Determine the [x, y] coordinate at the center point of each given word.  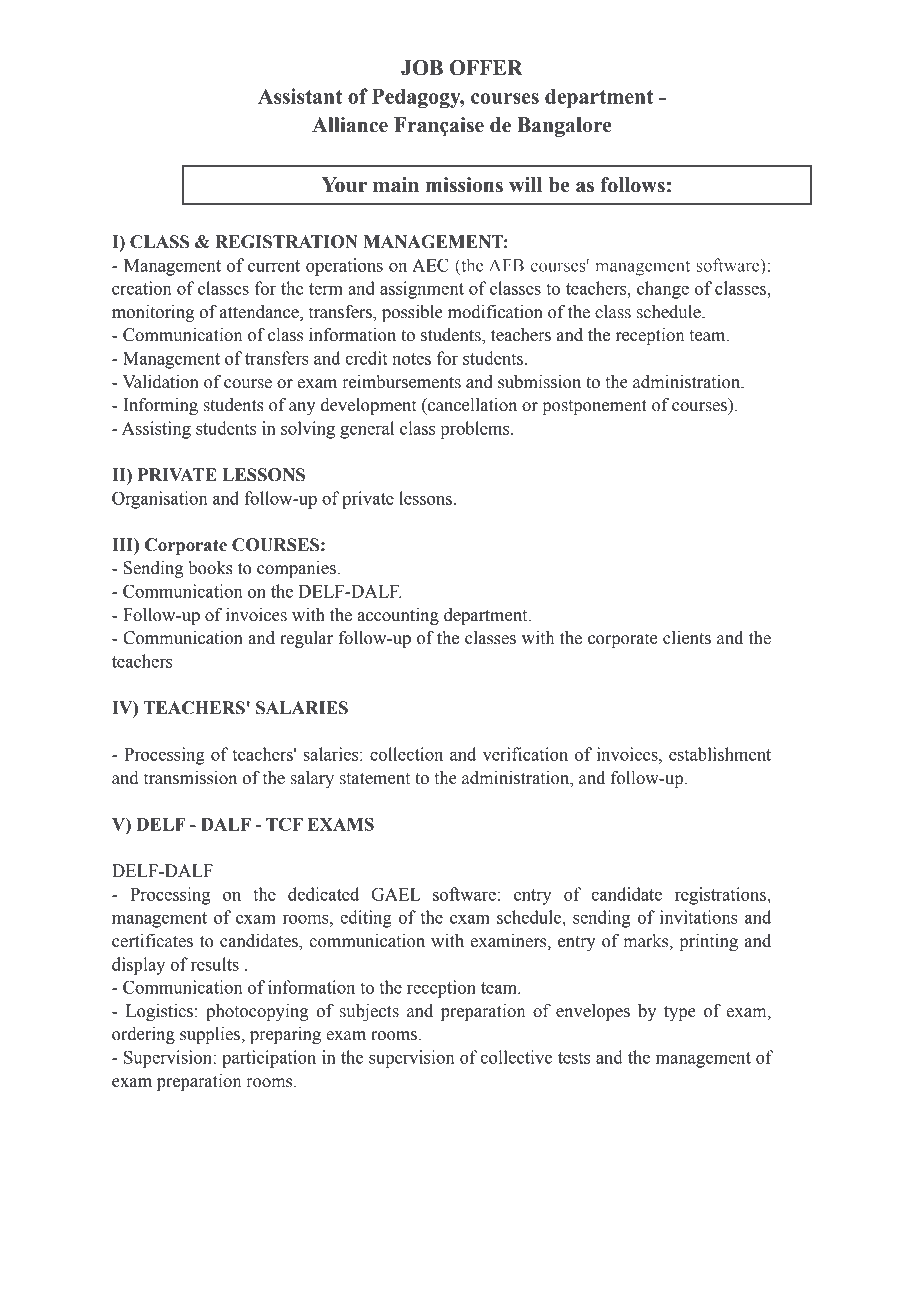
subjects [369, 1012]
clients [687, 638]
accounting [398, 616]
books [210, 568]
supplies [211, 1035]
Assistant [300, 96]
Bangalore [564, 127]
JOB [422, 68]
